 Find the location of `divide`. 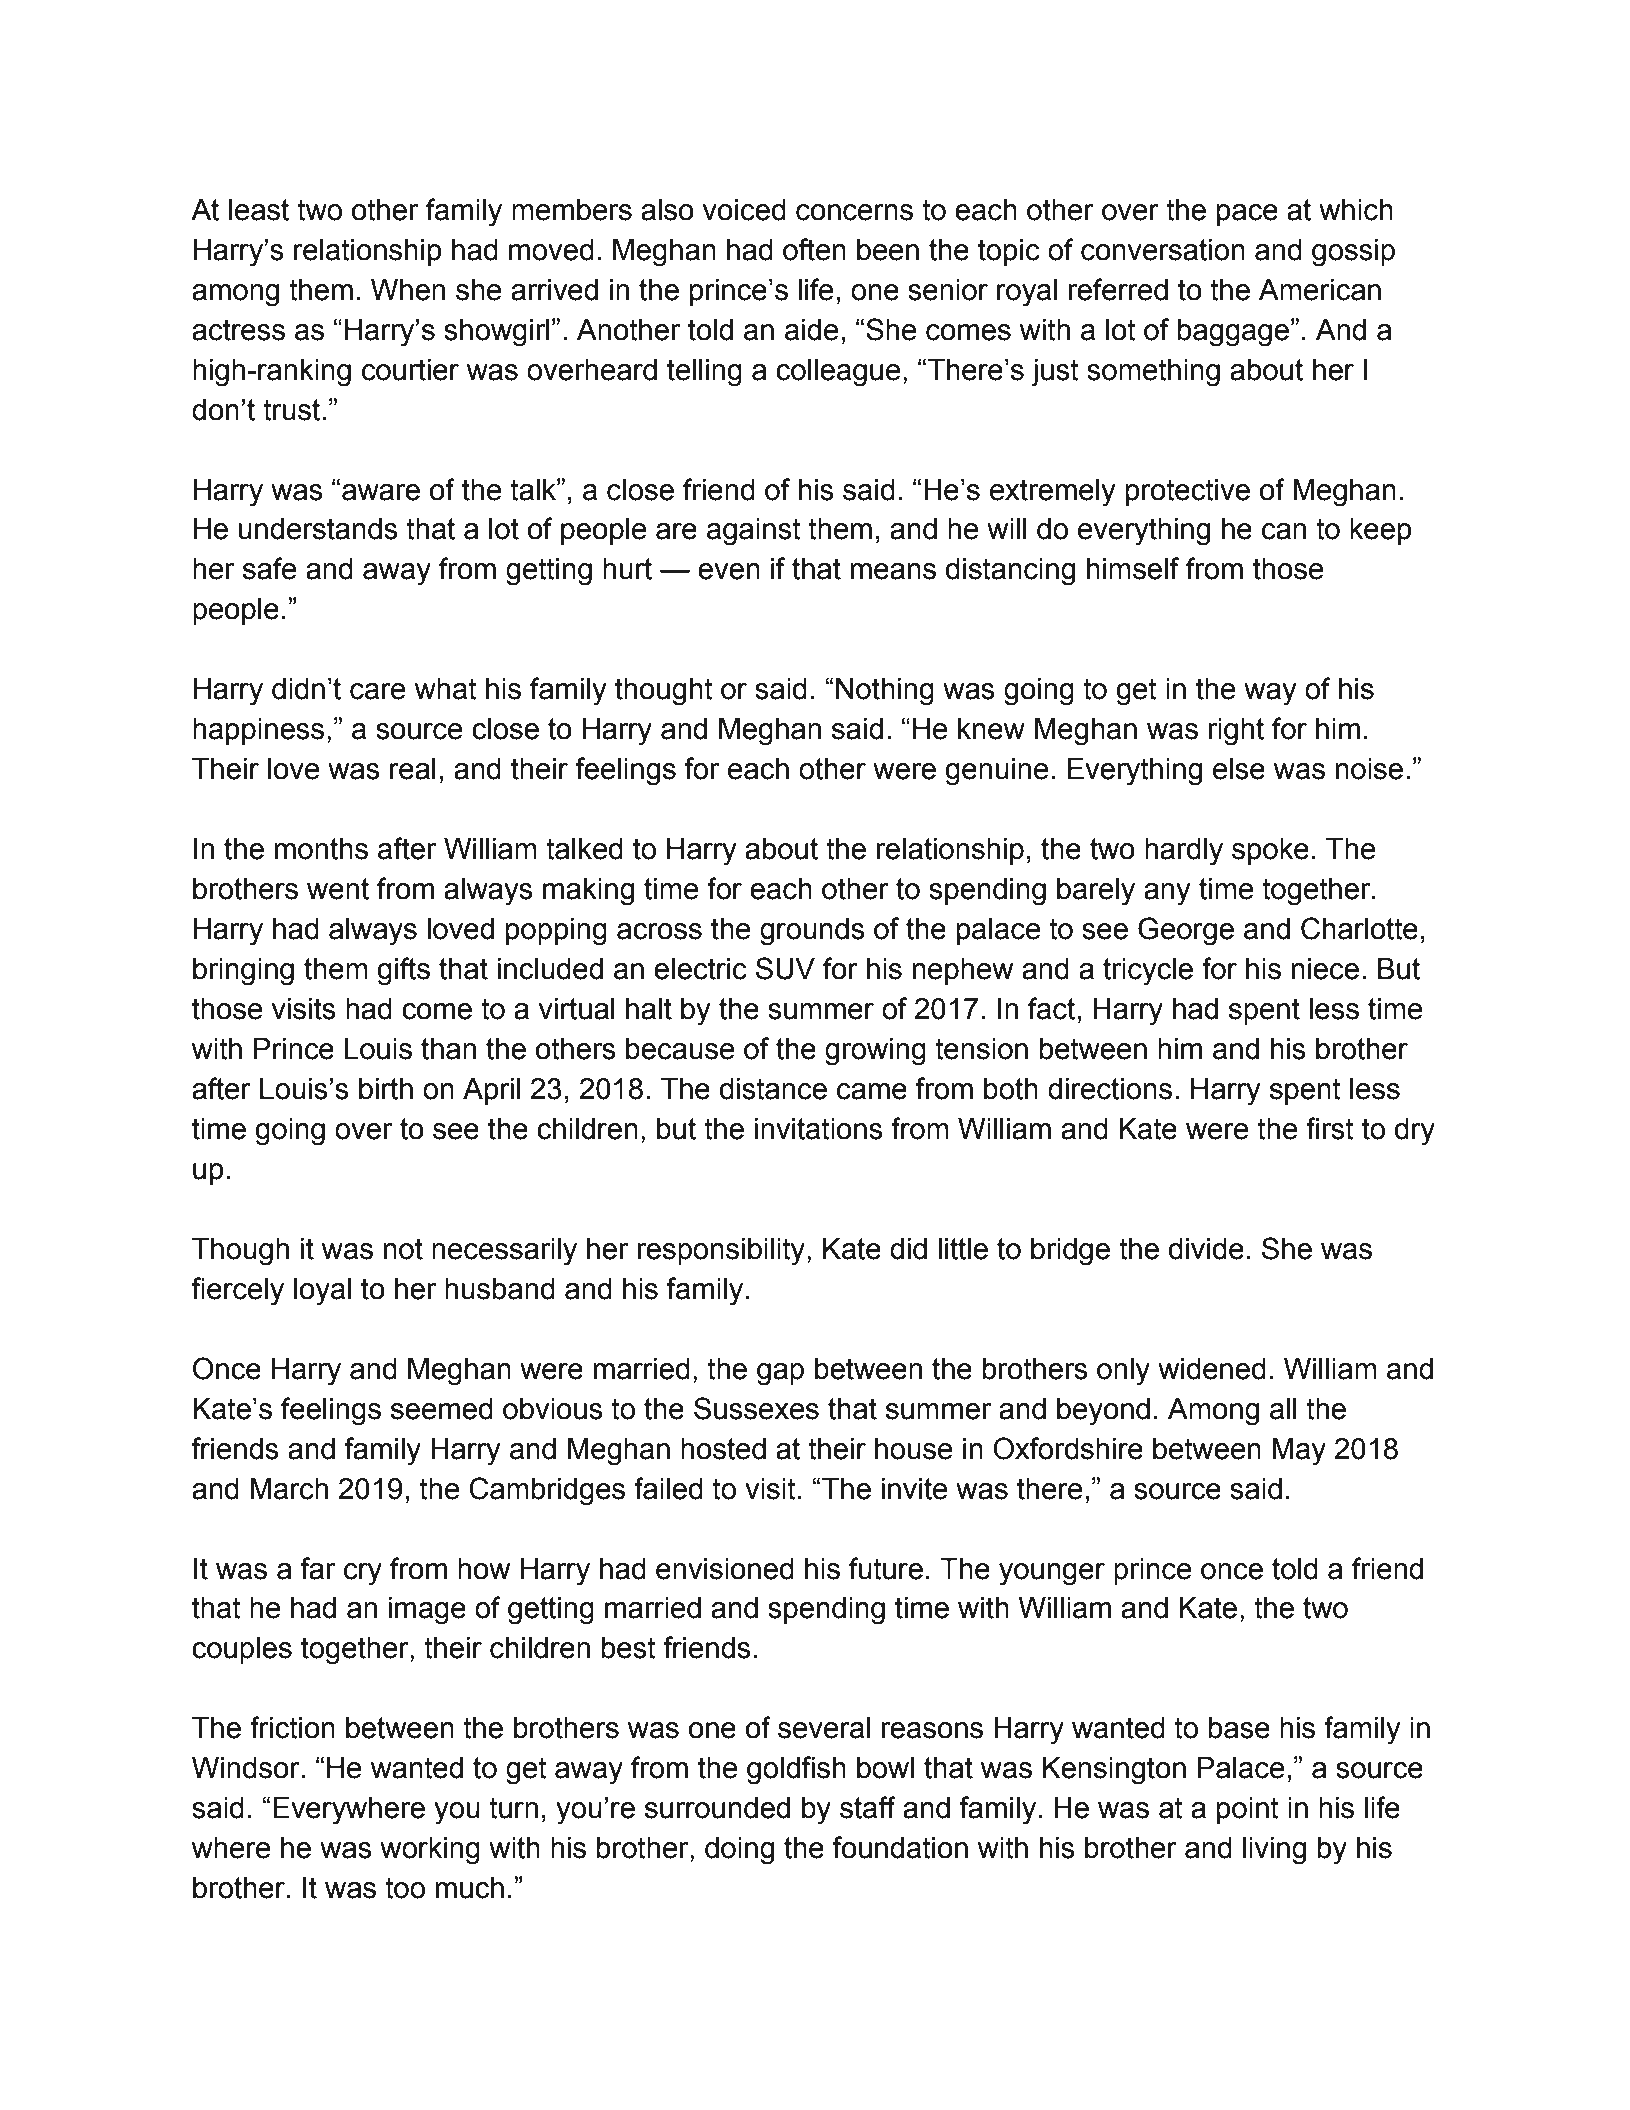

divide is located at coordinates (1206, 1249).
